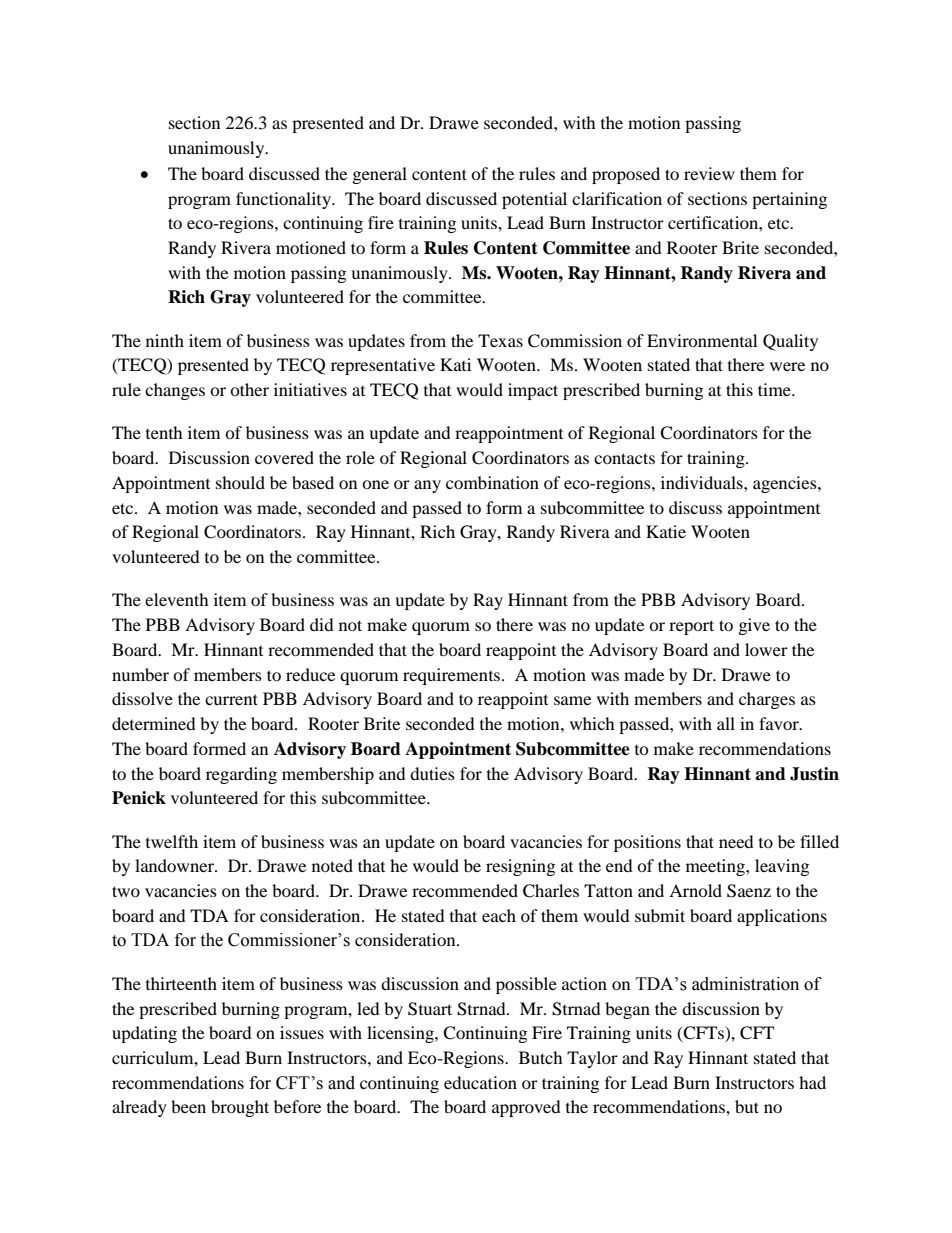  What do you see at coordinates (709, 173) in the page?
I see `review` at bounding box center [709, 173].
